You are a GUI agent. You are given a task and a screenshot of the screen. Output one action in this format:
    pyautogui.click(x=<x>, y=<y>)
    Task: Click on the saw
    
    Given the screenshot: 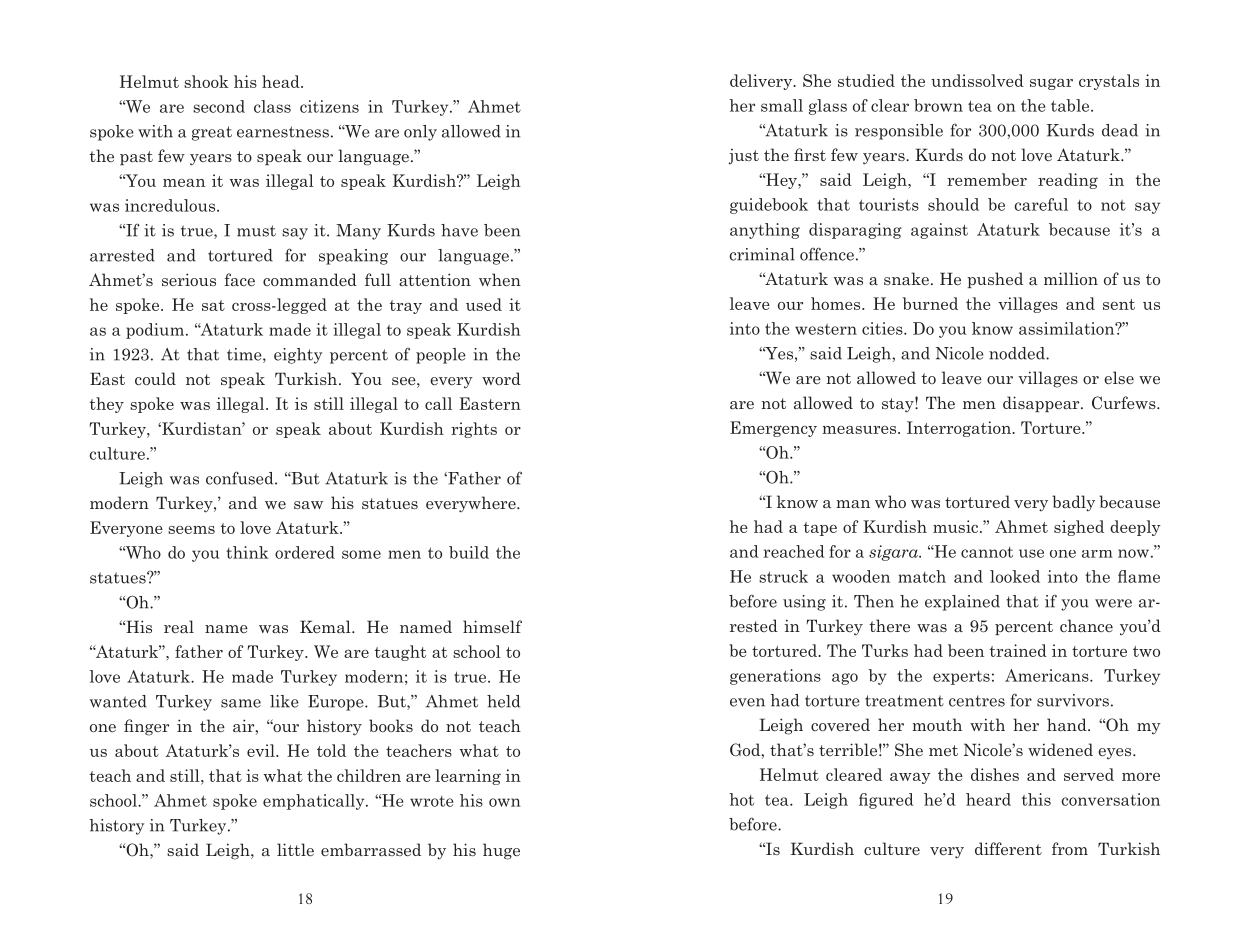 What is the action you would take?
    pyautogui.click(x=308, y=505)
